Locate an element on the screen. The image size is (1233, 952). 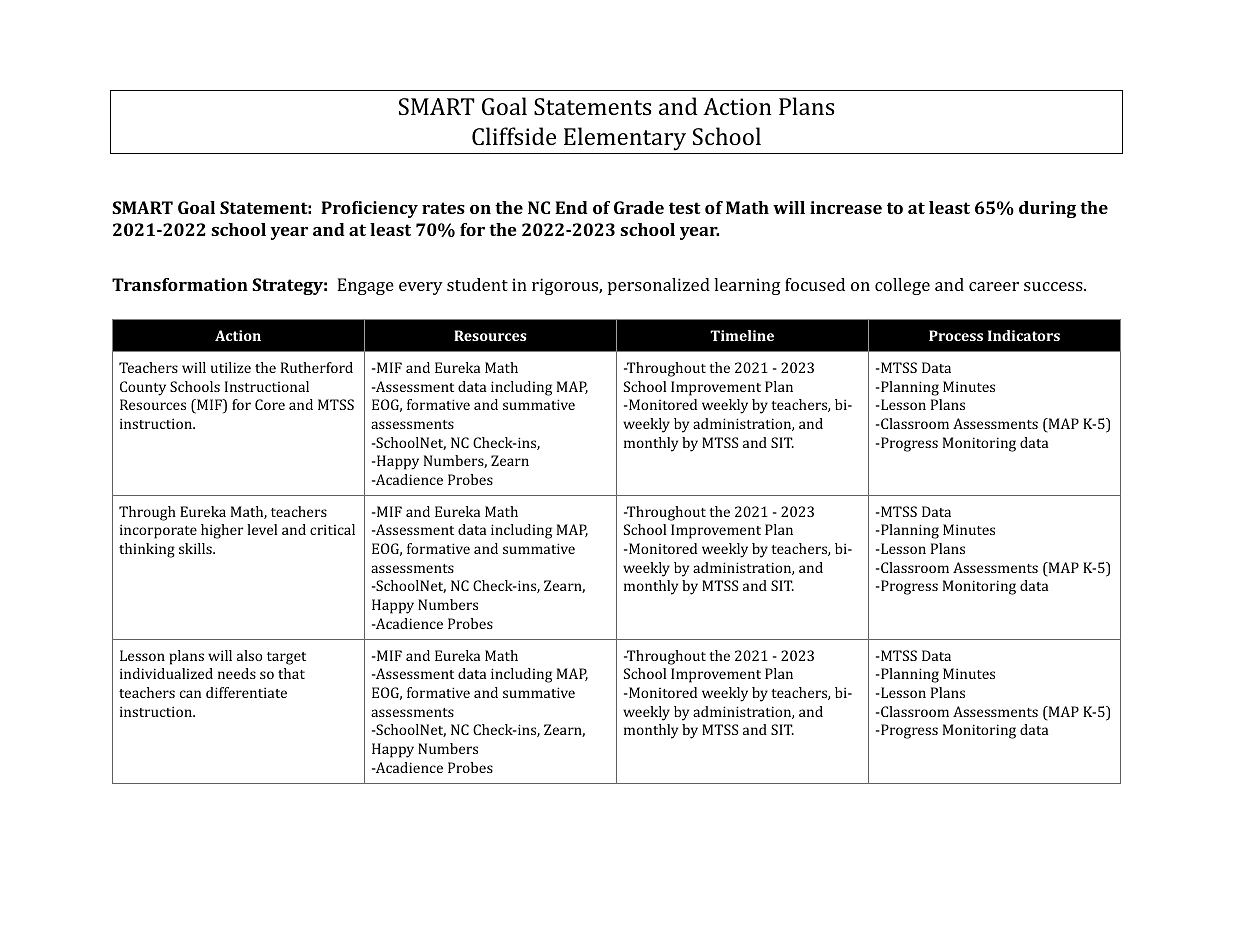
Timeline is located at coordinates (742, 335).
